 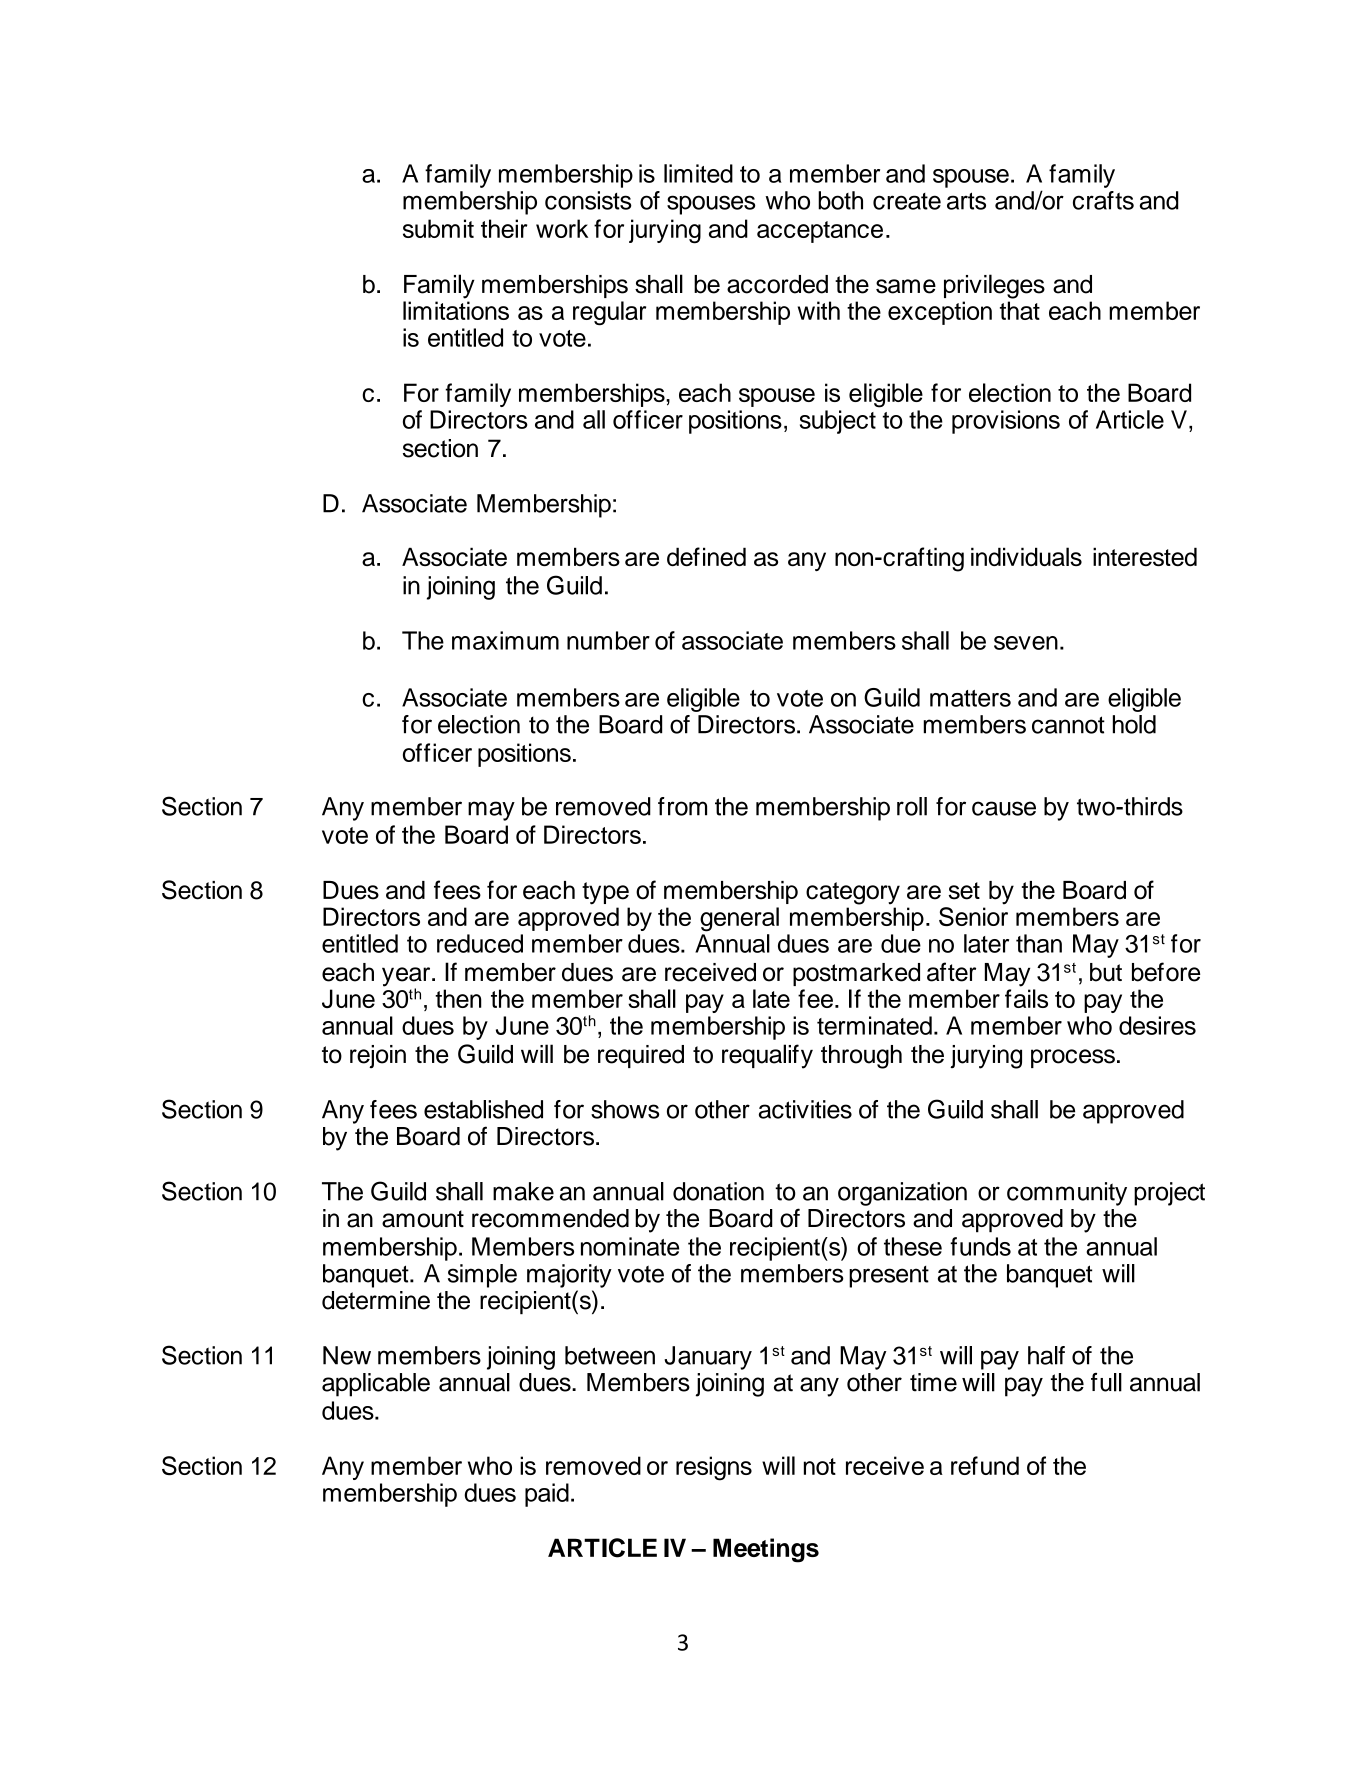 What do you see at coordinates (423, 1219) in the page?
I see `amount` at bounding box center [423, 1219].
